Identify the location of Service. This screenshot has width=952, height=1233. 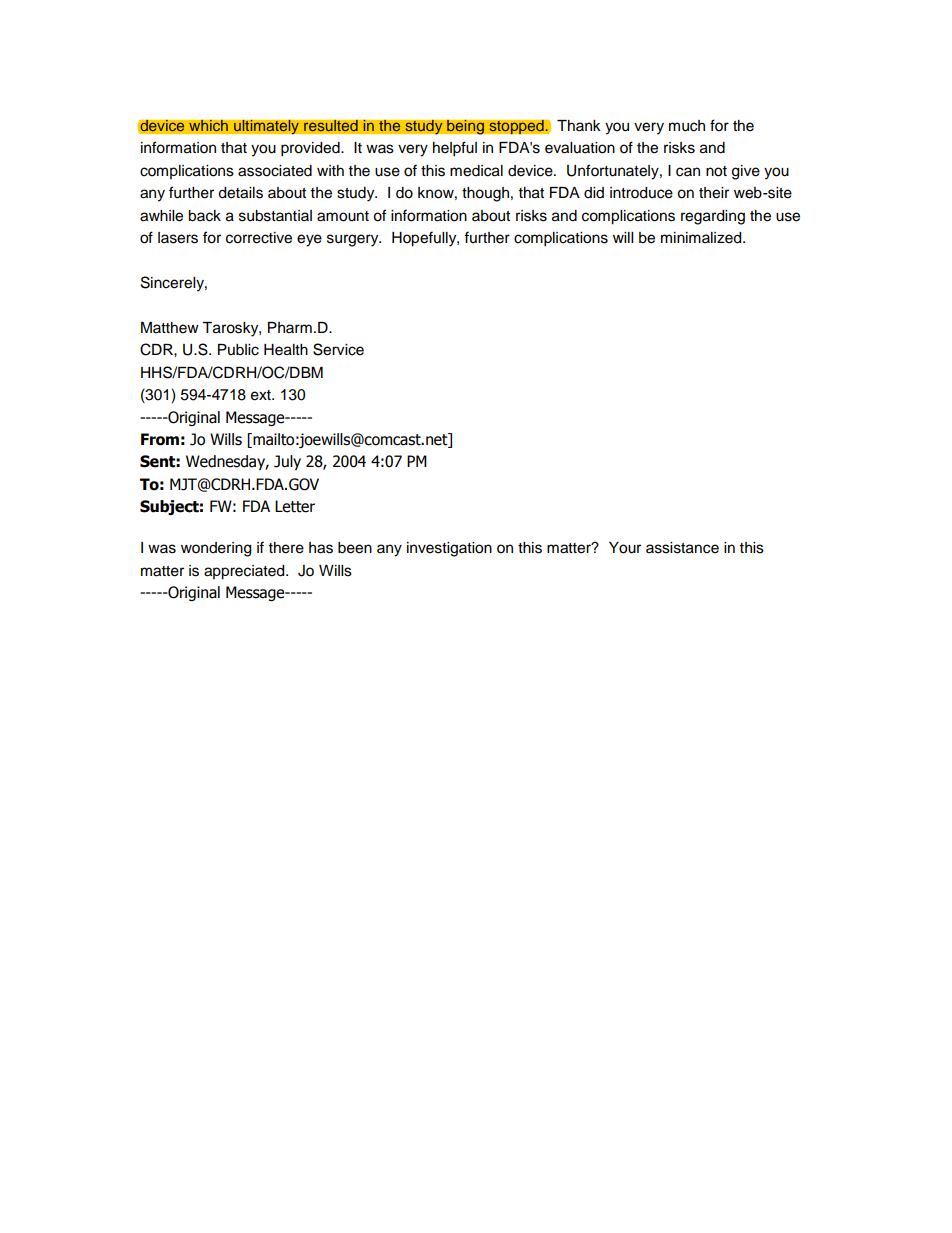
(338, 349).
